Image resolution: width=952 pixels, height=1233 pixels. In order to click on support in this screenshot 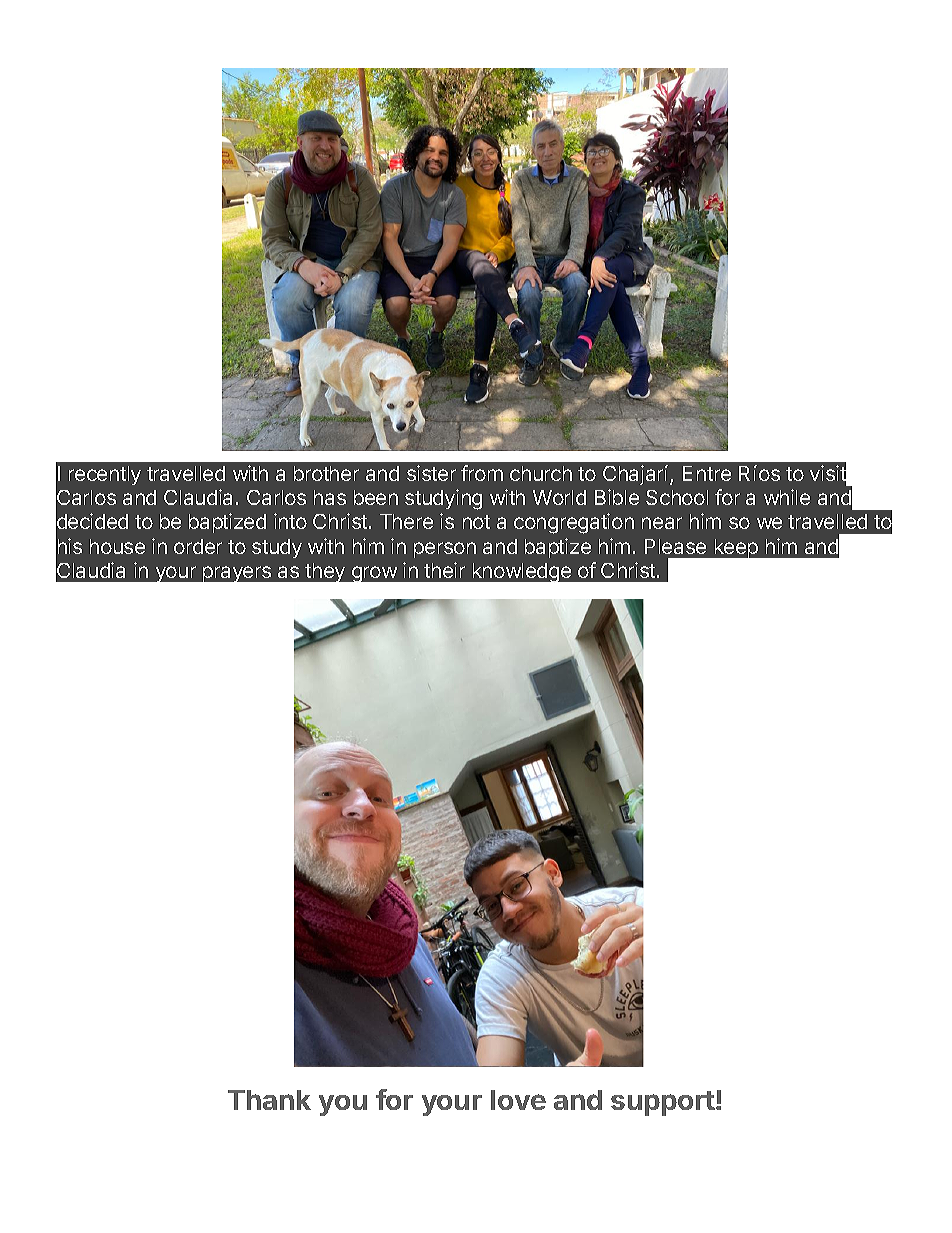, I will do `click(664, 1103)`.
